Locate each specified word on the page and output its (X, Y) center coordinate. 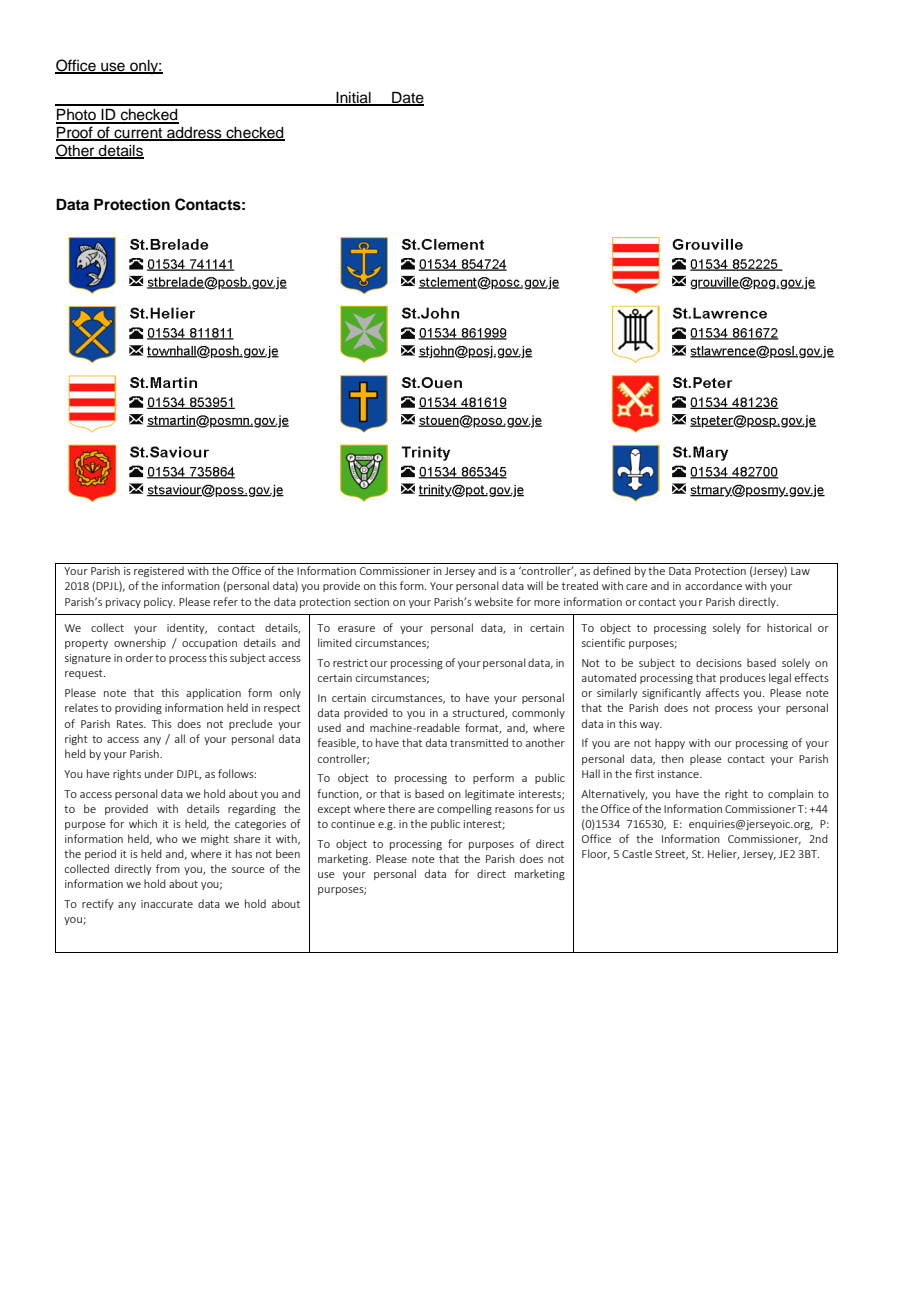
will (535, 585)
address (194, 134)
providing (138, 708)
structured (479, 713)
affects (722, 692)
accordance (713, 585)
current (138, 134)
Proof (75, 133)
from (168, 868)
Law (800, 571)
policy (159, 602)
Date (407, 98)
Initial (353, 98)
